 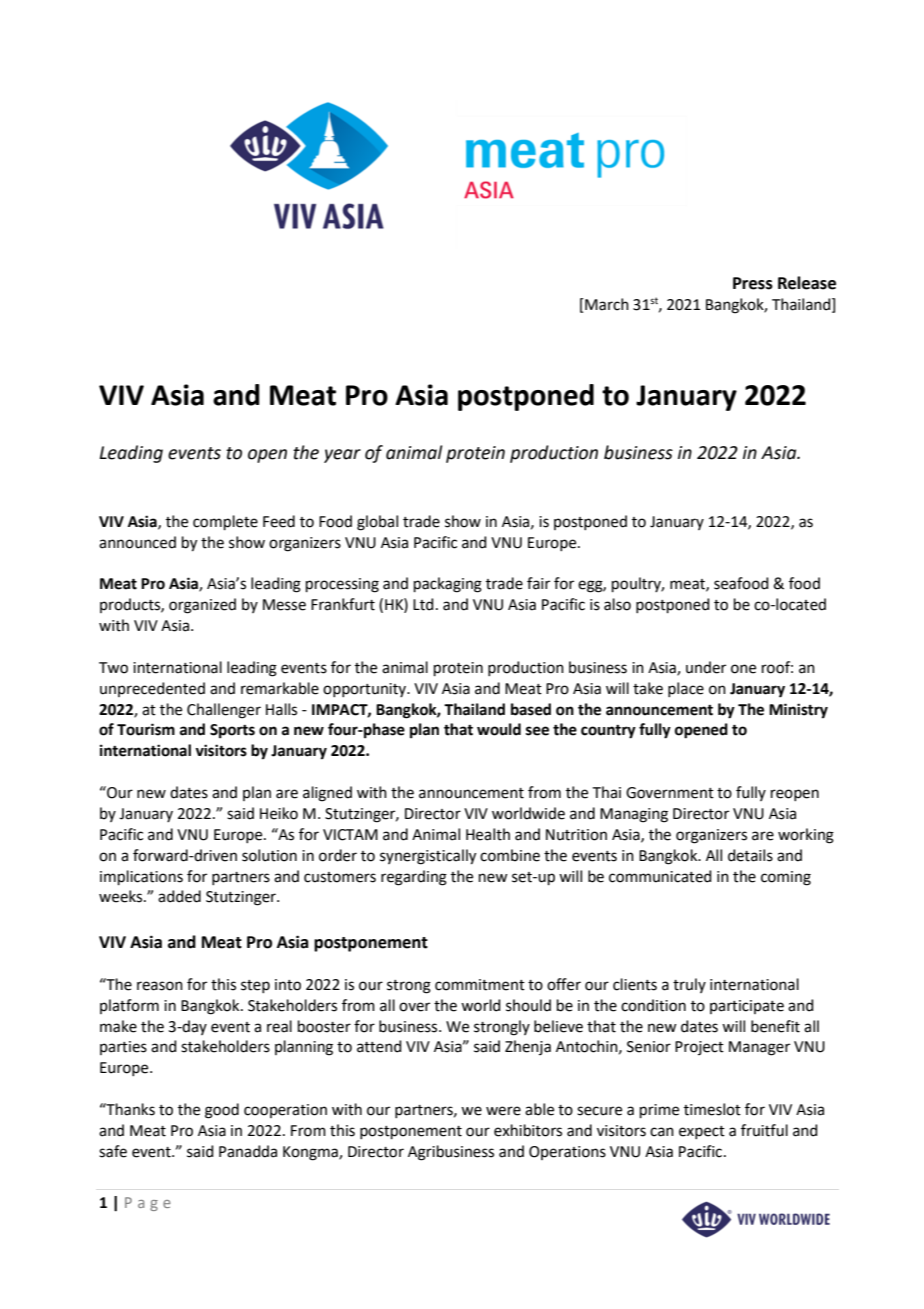 I want to click on details, so click(x=750, y=855).
